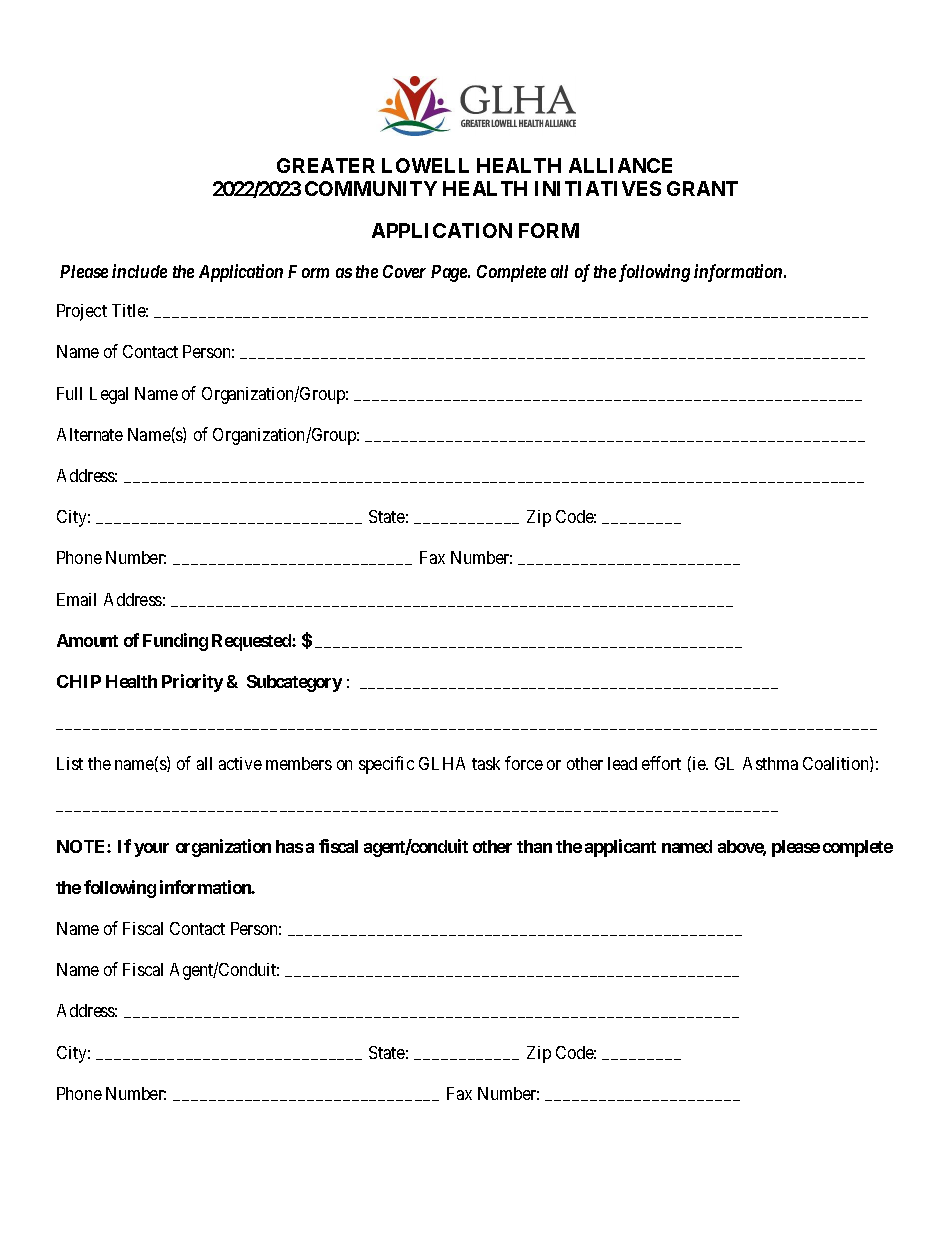  Describe the element at coordinates (90, 434) in the screenshot. I see `Alternate` at that location.
